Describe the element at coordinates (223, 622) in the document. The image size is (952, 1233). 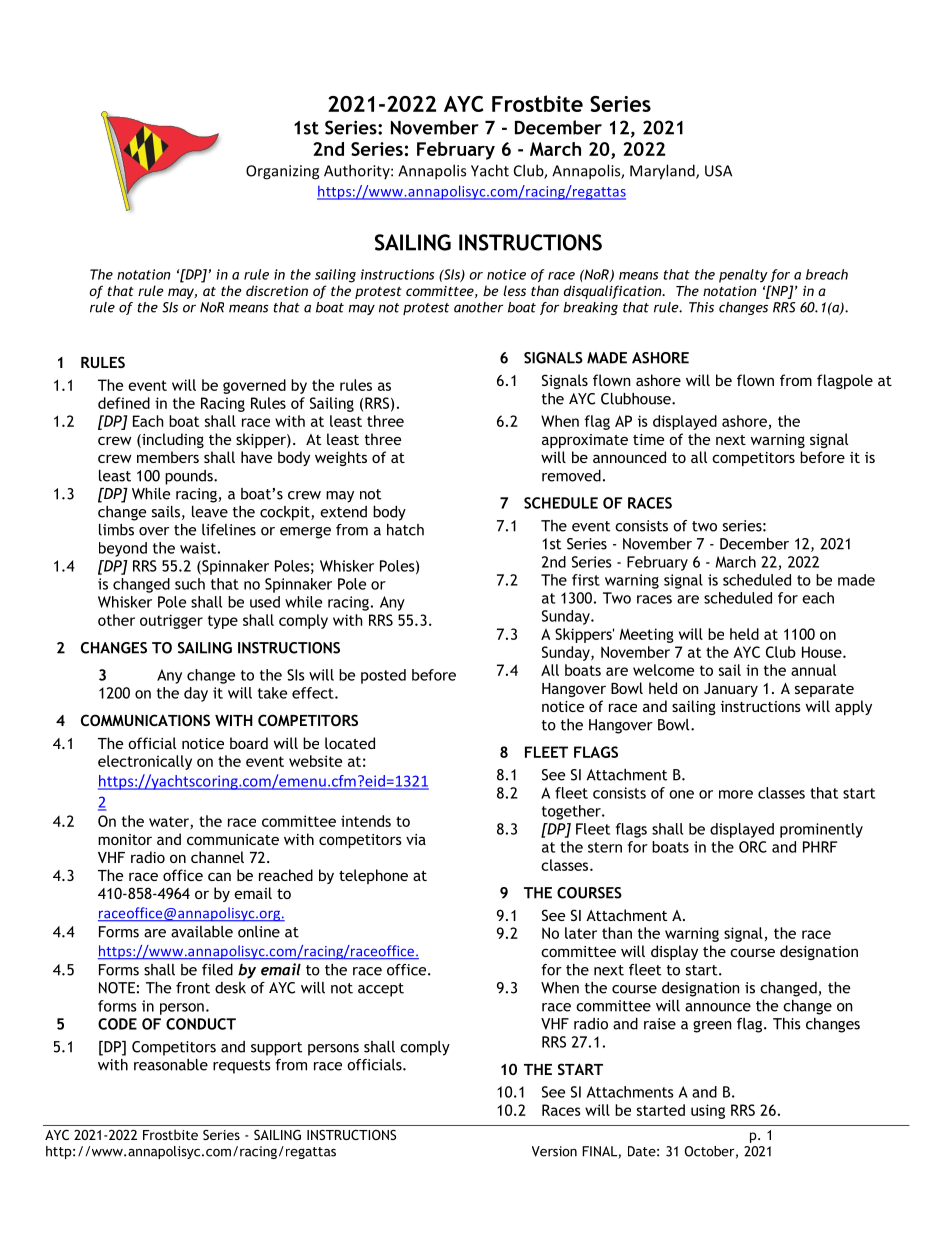
I see `type` at that location.
